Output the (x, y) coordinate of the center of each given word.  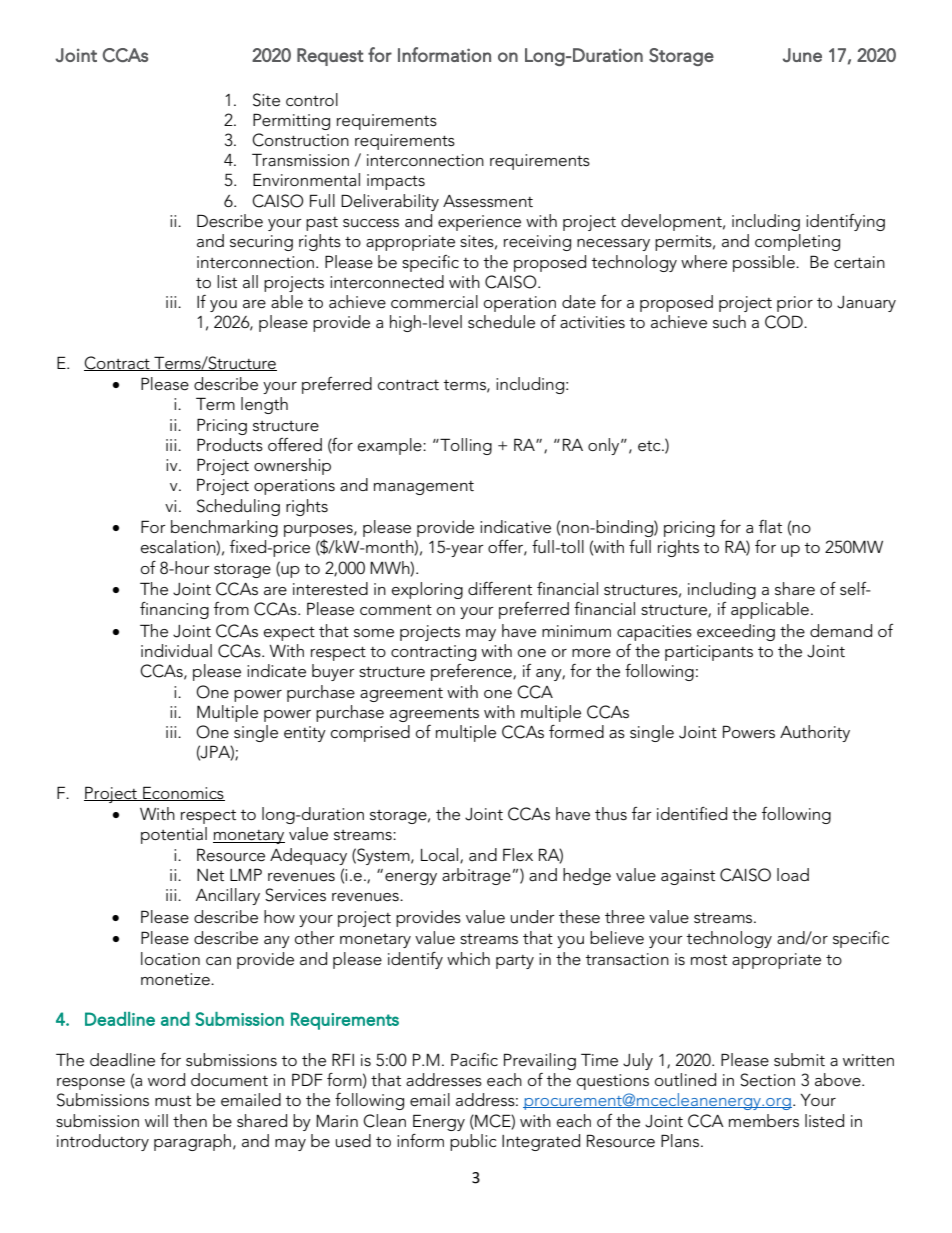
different (500, 589)
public (473, 1142)
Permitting (291, 121)
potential (174, 835)
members (764, 1121)
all (250, 281)
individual (176, 650)
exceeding (736, 632)
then (190, 1121)
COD (785, 322)
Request (330, 57)
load (793, 874)
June (802, 55)
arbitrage (476, 876)
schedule (501, 322)
